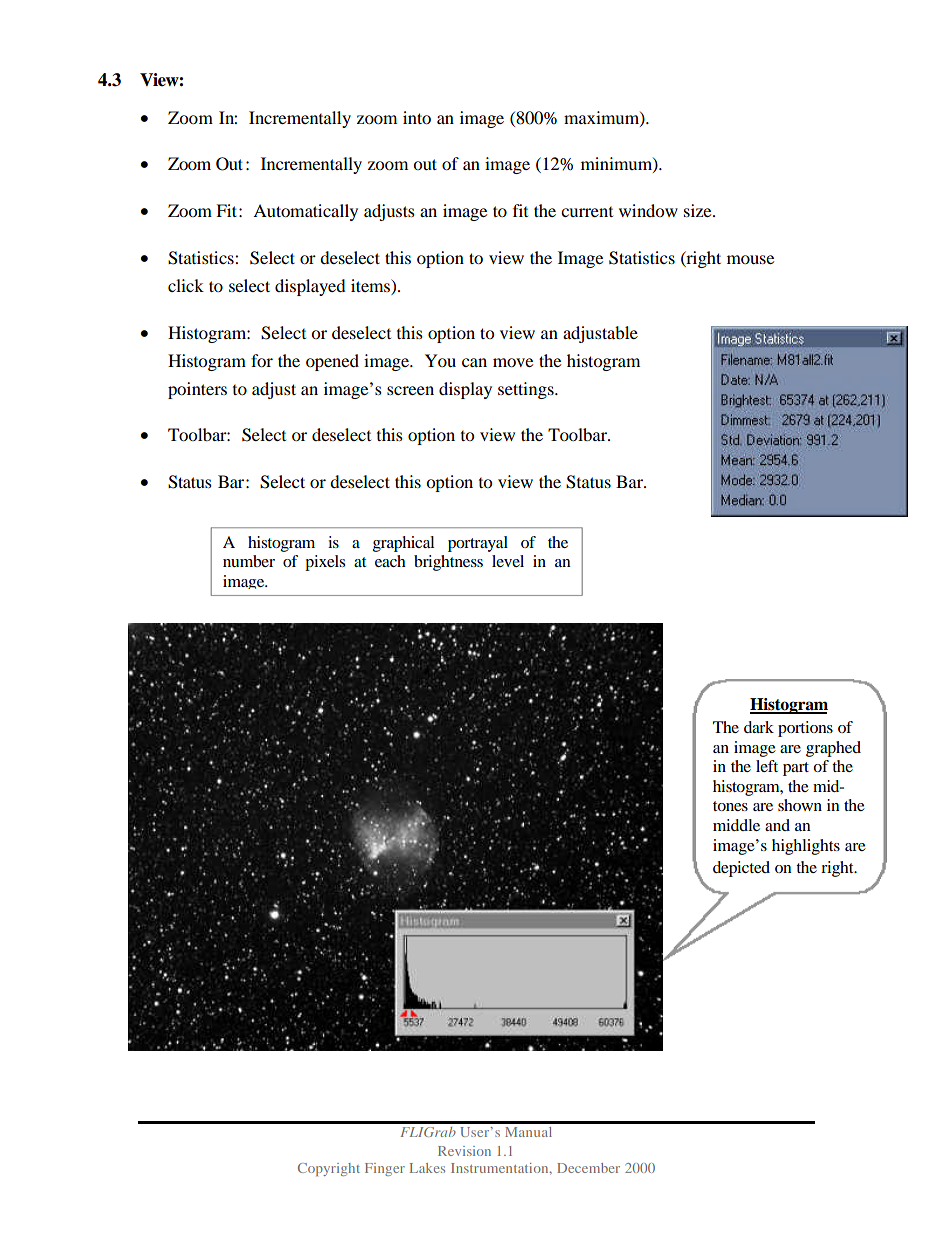  I want to click on mouse, so click(750, 259).
